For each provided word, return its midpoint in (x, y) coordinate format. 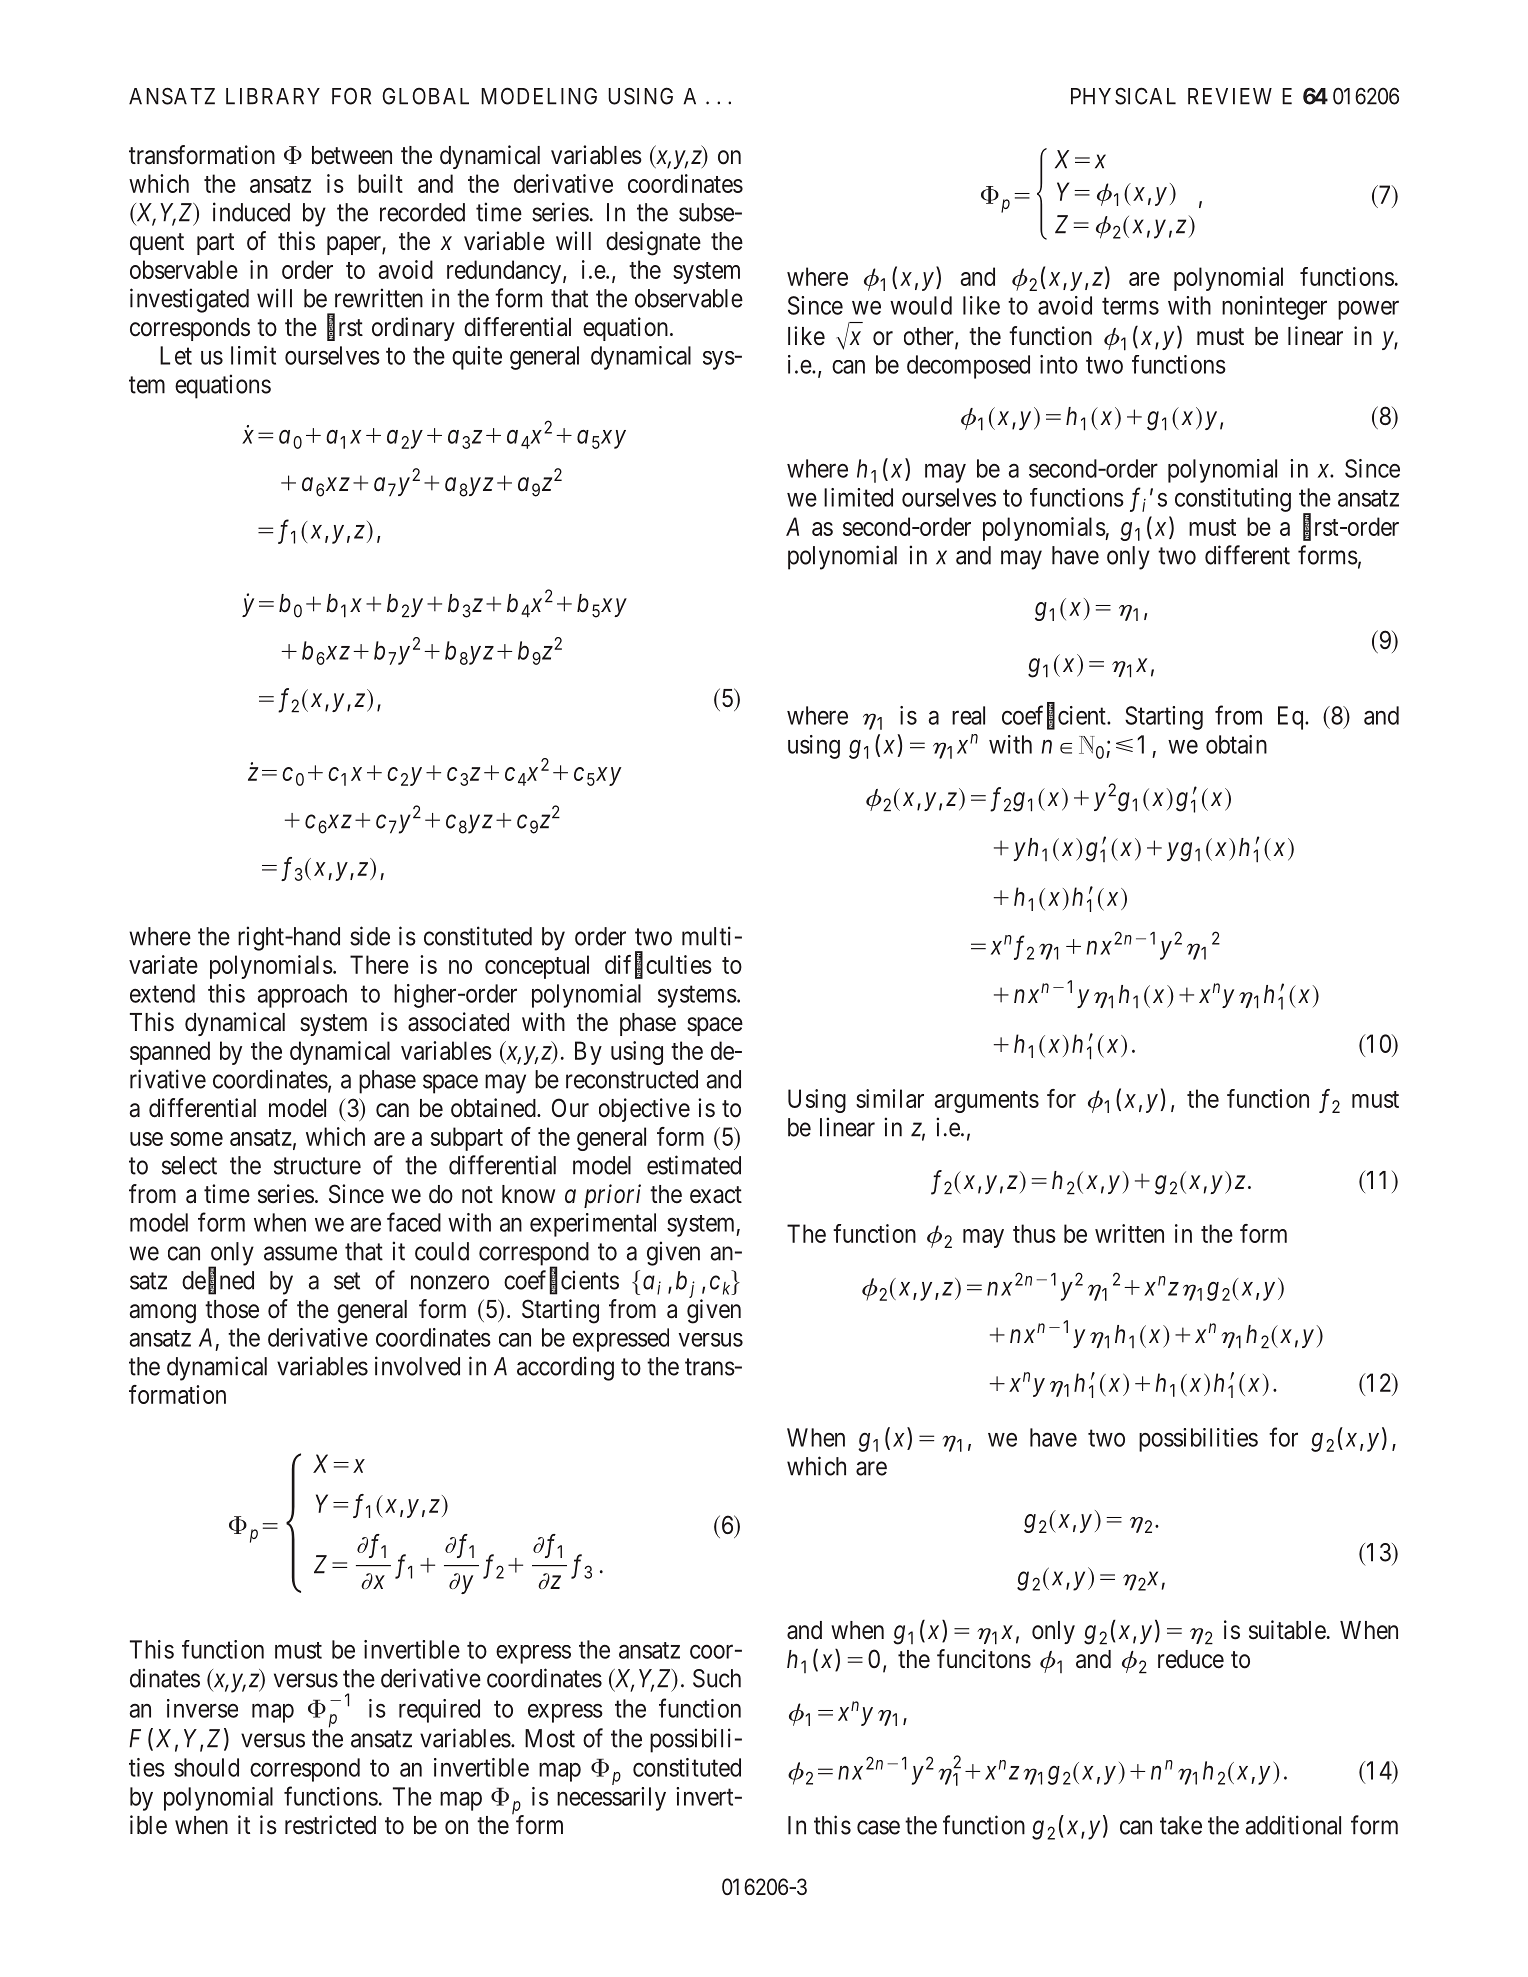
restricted (330, 1825)
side (370, 936)
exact (716, 1195)
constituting (1233, 500)
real (968, 715)
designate (653, 243)
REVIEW (1230, 96)
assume (300, 1253)
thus (1034, 1233)
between (352, 155)
